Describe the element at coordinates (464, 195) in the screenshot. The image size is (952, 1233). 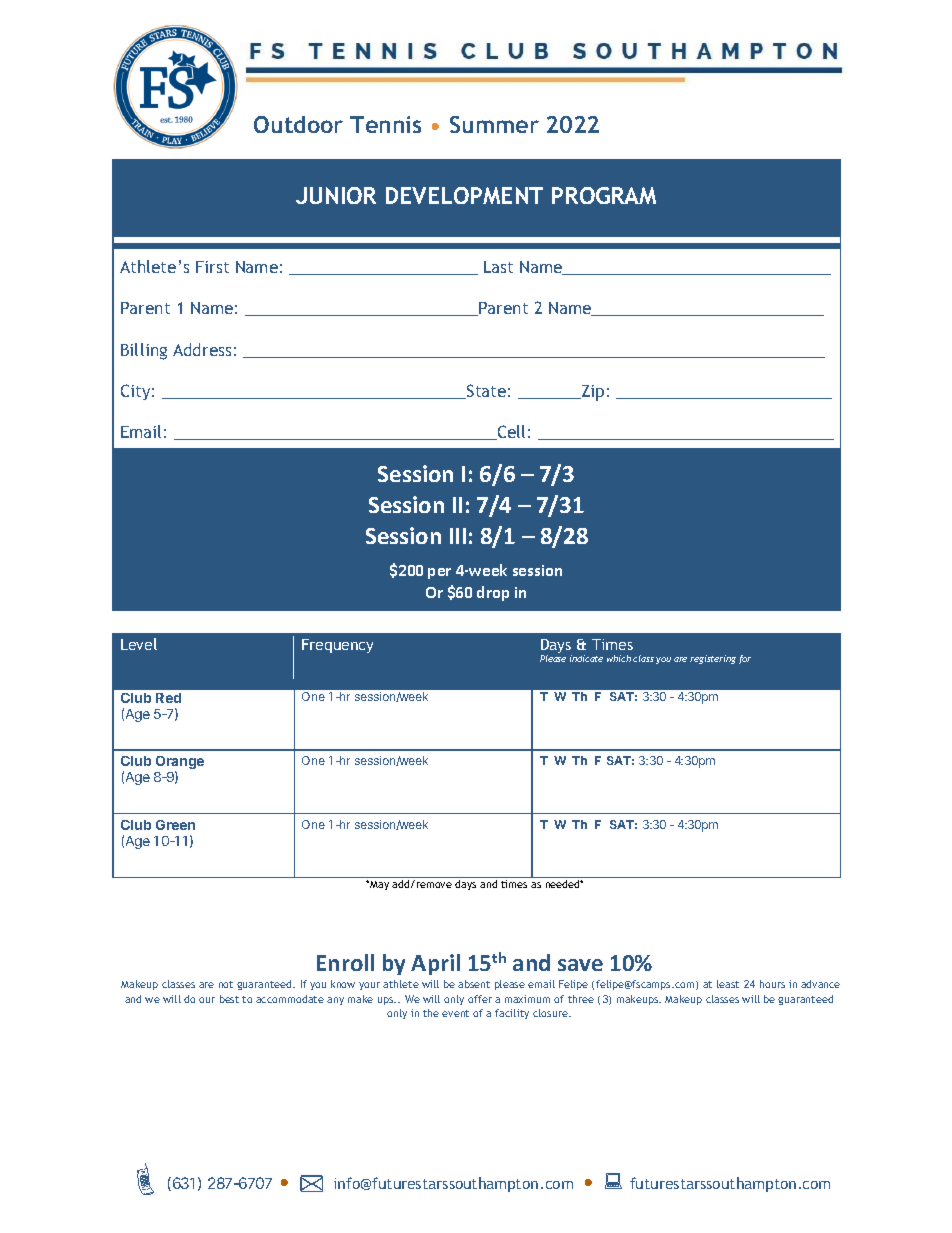
I see `DEVELOPMENT` at that location.
